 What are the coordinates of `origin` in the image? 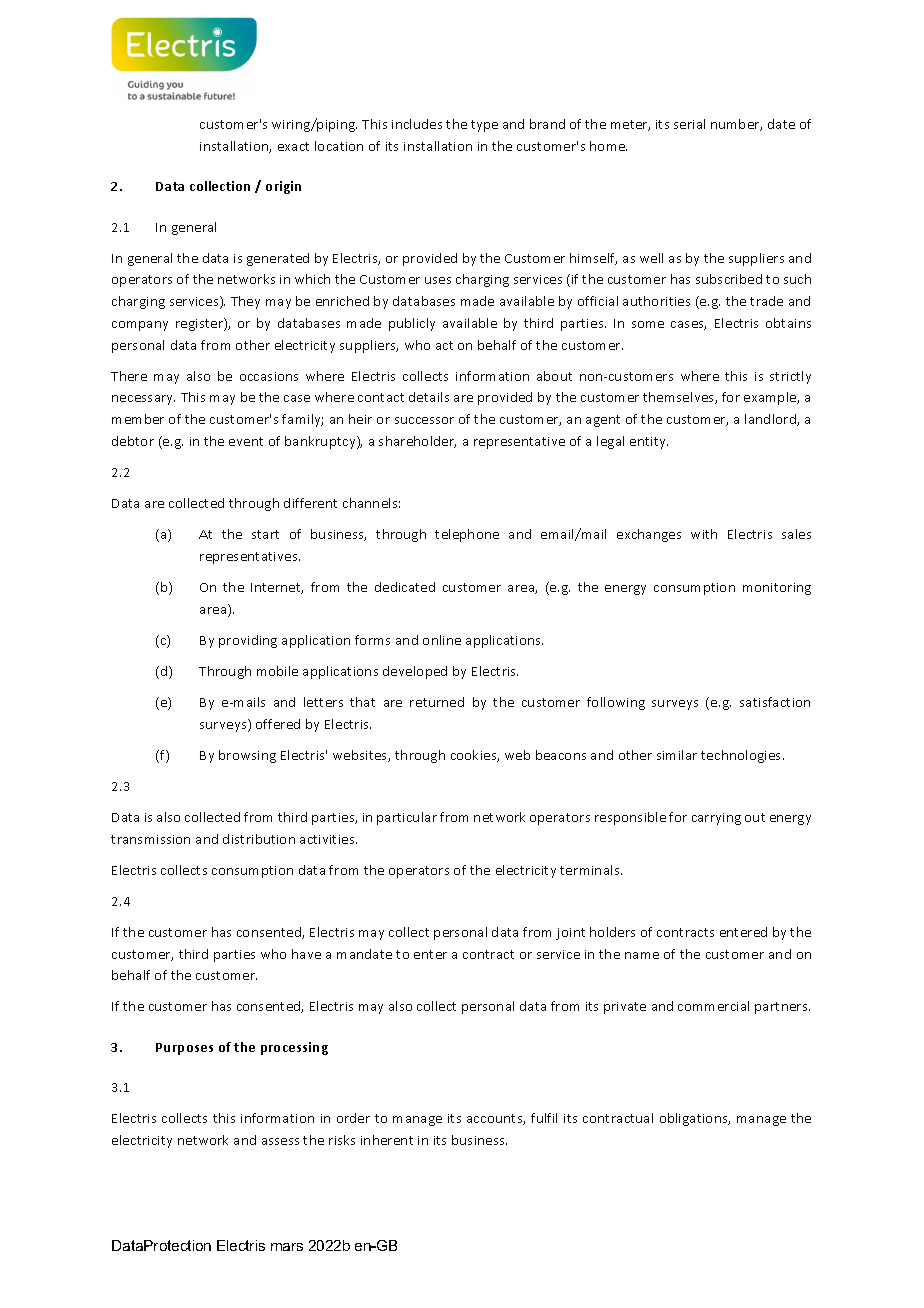 It's located at (283, 187).
